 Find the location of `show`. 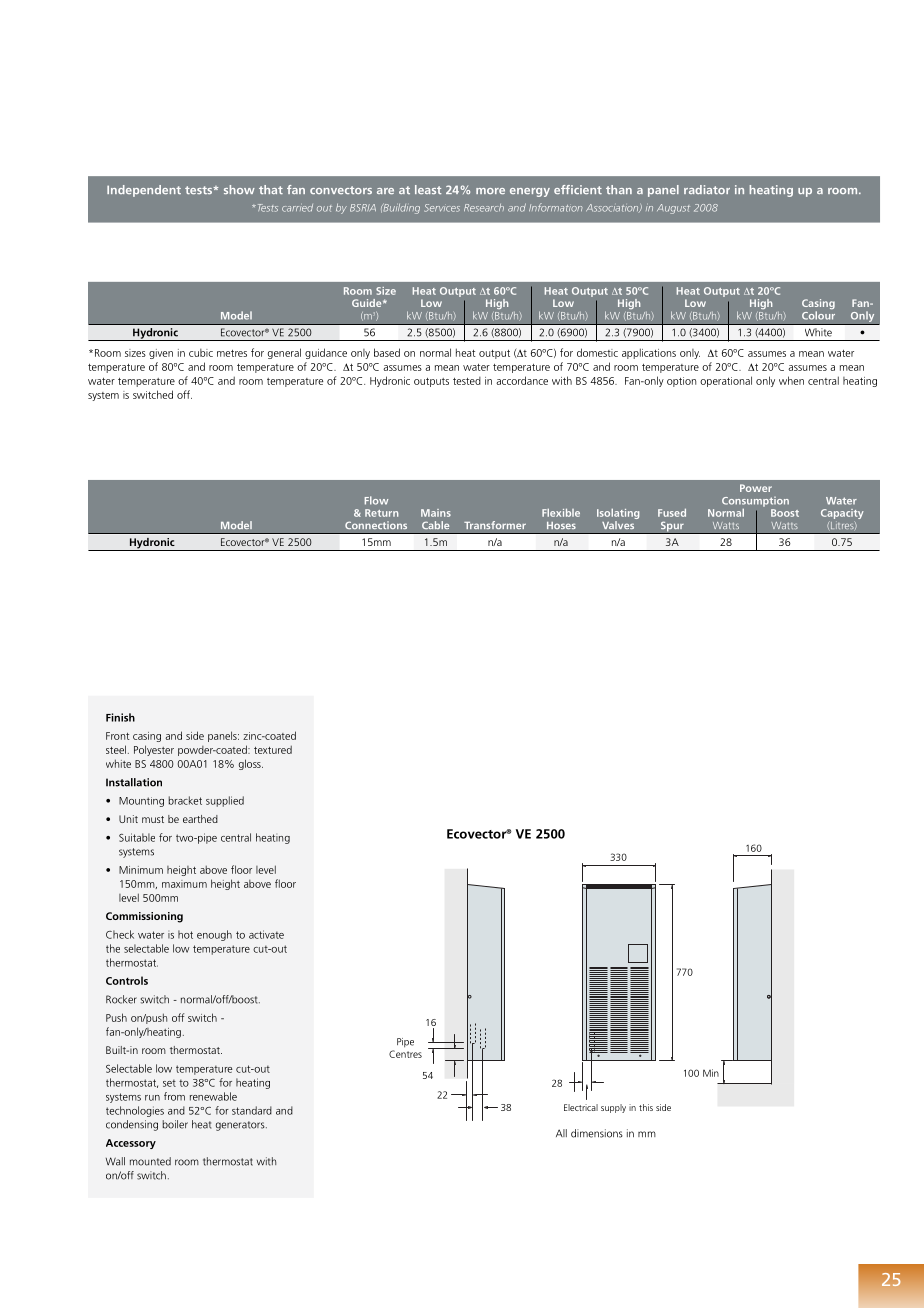

show is located at coordinates (239, 189).
